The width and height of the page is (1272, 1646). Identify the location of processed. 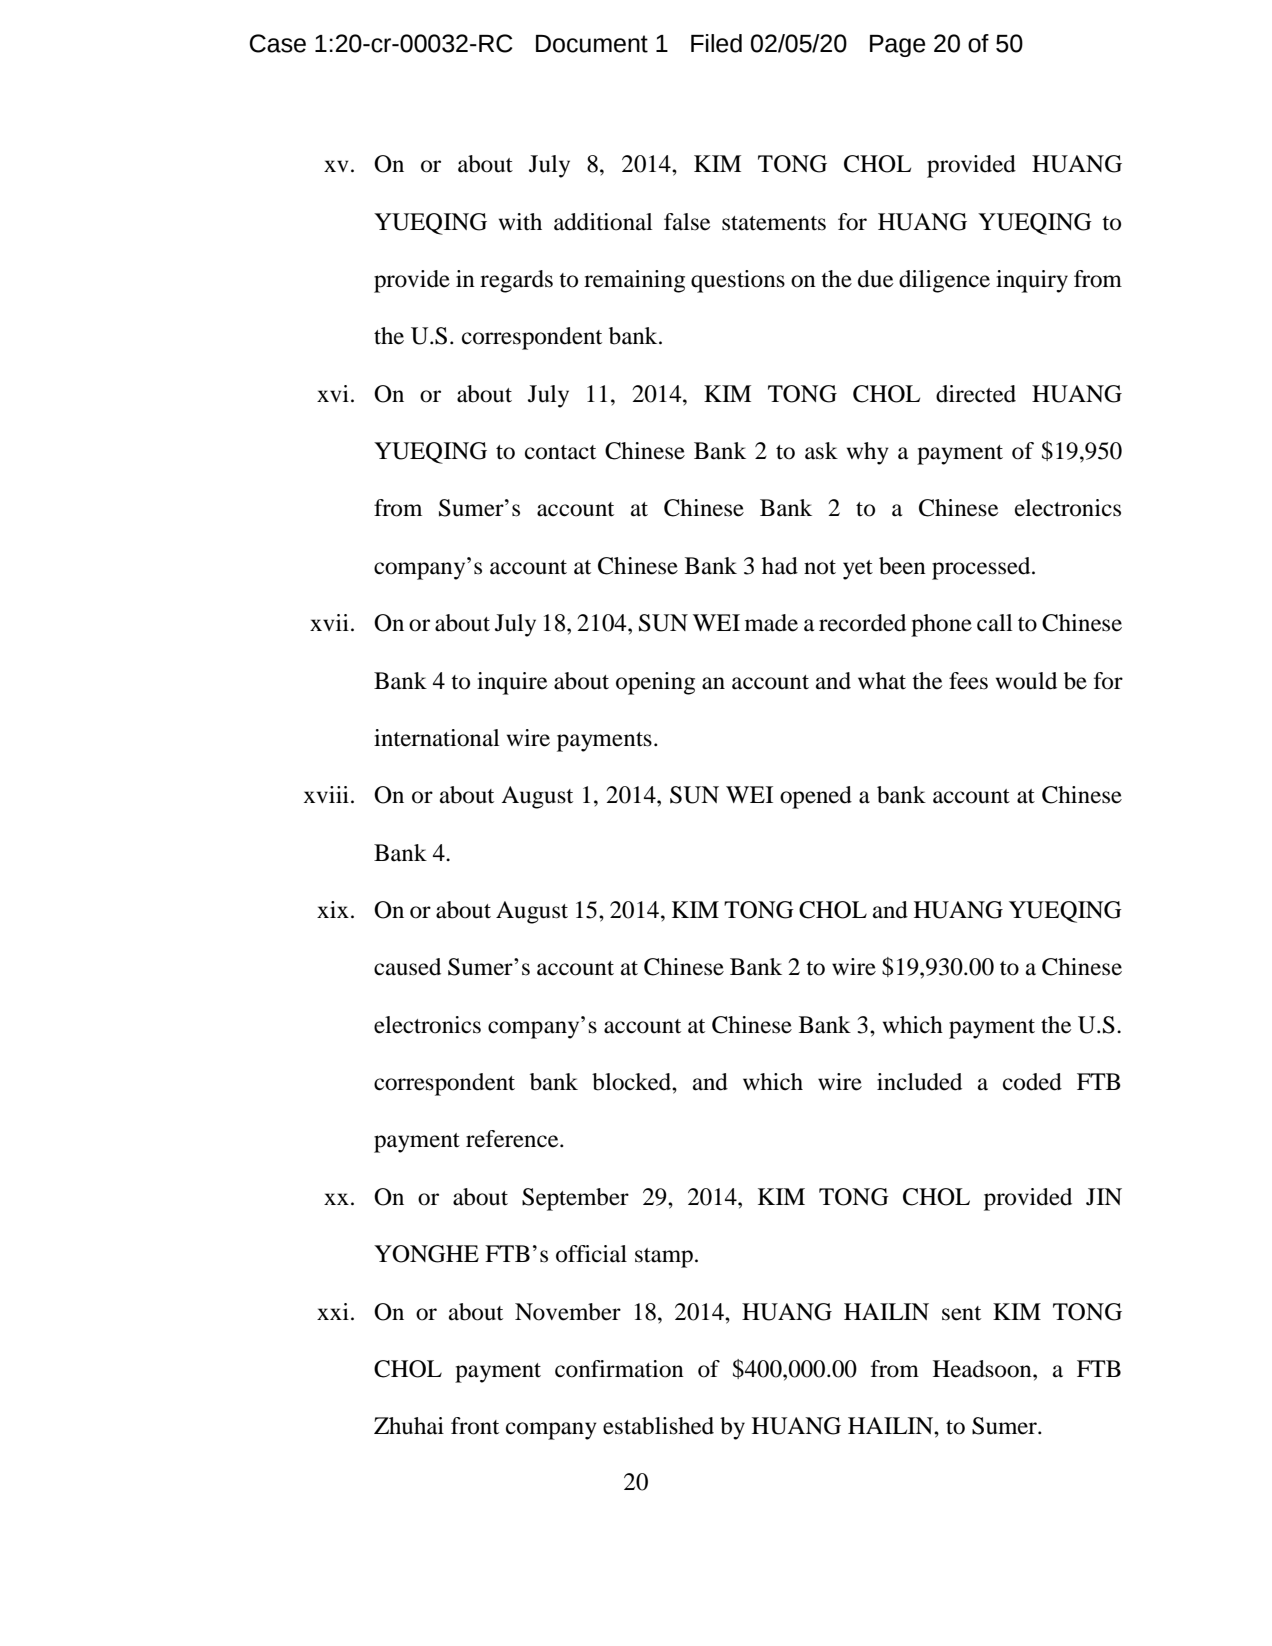
(982, 568).
